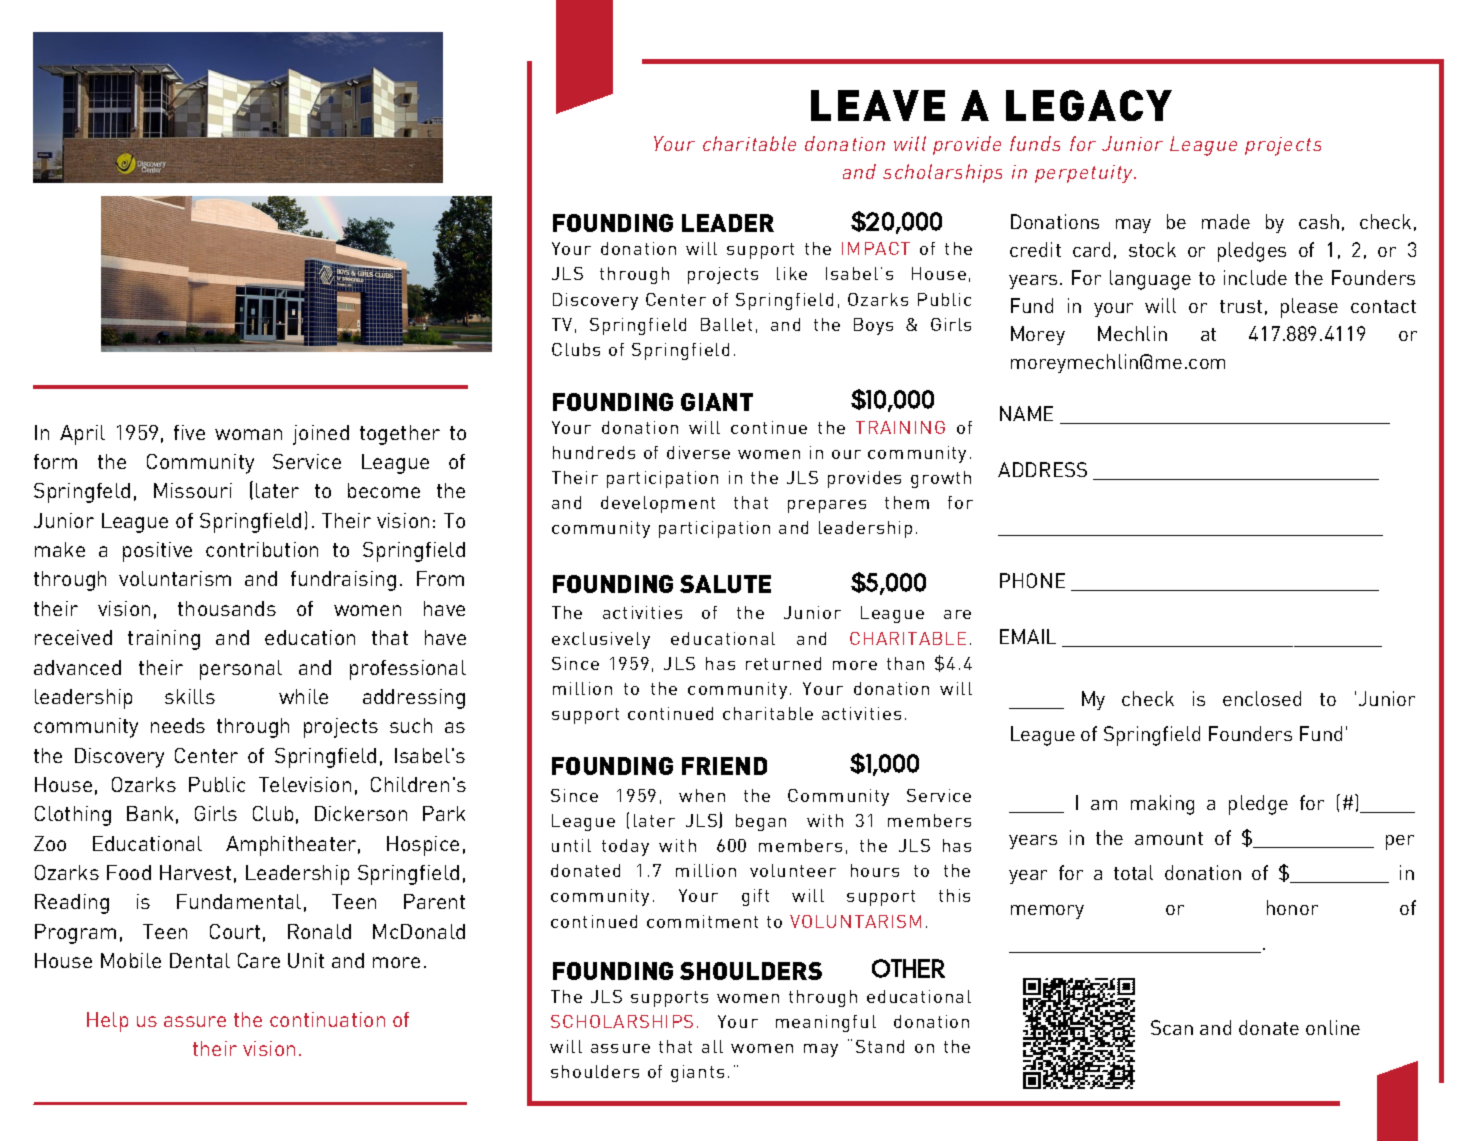 This screenshot has height=1141, width=1477. What do you see at coordinates (1032, 580) in the screenshot?
I see `PHONE` at bounding box center [1032, 580].
